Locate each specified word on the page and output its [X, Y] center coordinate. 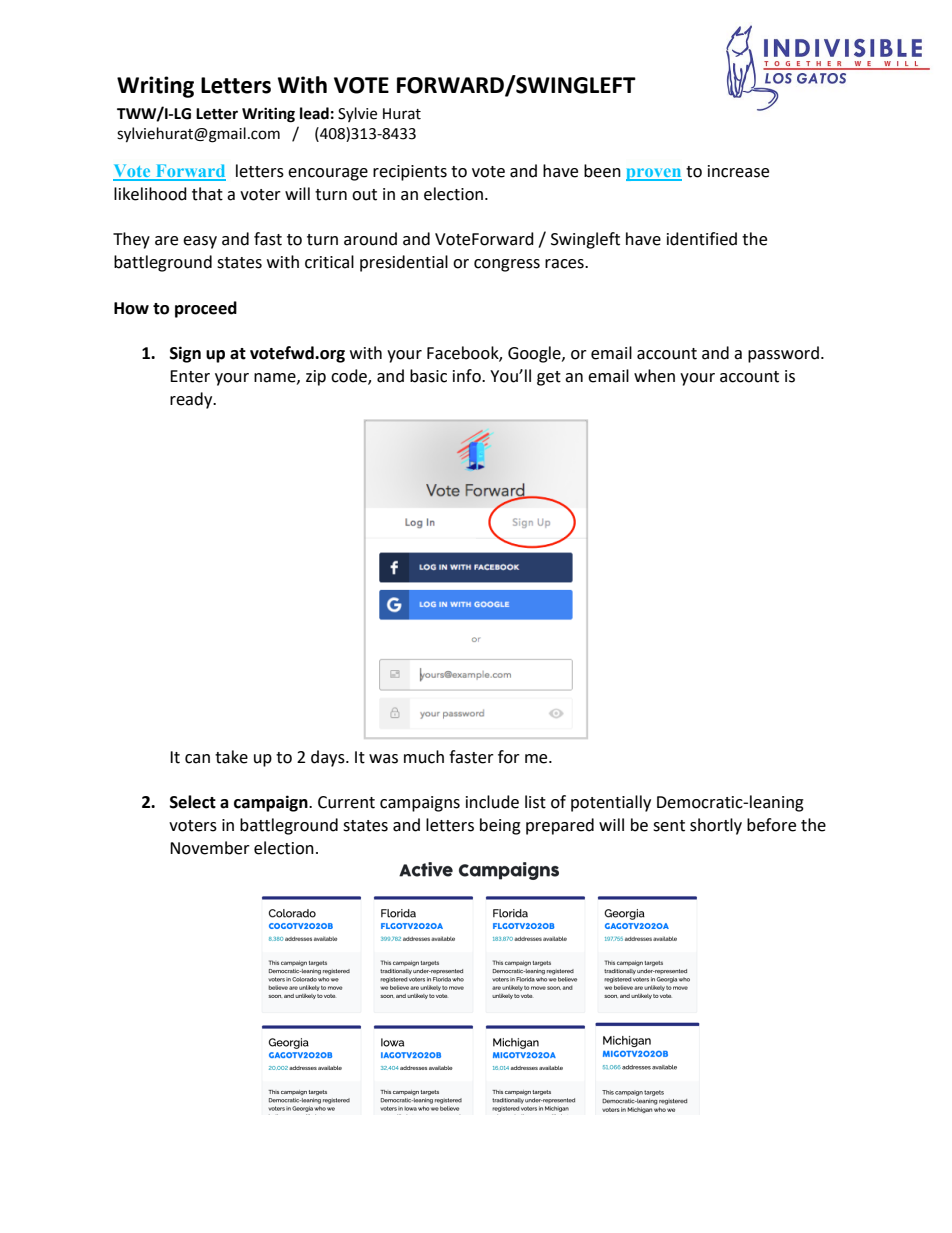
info [468, 376]
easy [200, 242]
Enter [190, 376]
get [549, 378]
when [654, 376]
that [207, 194]
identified [702, 239]
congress [507, 265]
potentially [611, 803]
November [210, 848]
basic [428, 376]
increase [738, 171]
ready [192, 400]
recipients [410, 173]
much [424, 757]
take [231, 757]
